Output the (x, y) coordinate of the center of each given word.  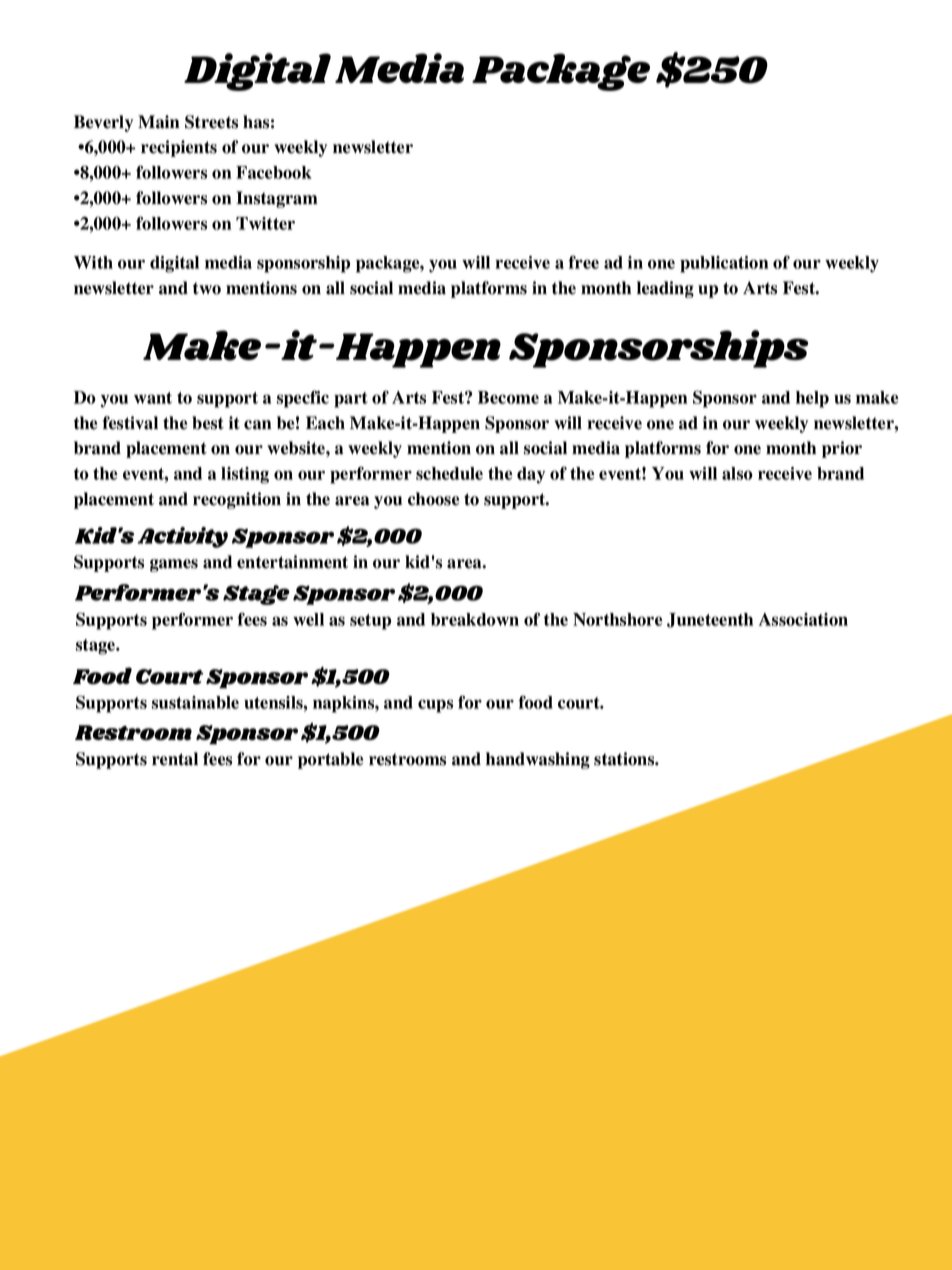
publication (724, 264)
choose (433, 499)
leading (665, 289)
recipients (179, 148)
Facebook (274, 172)
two (207, 288)
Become (508, 397)
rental (175, 759)
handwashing (538, 760)
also (737, 473)
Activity (182, 537)
